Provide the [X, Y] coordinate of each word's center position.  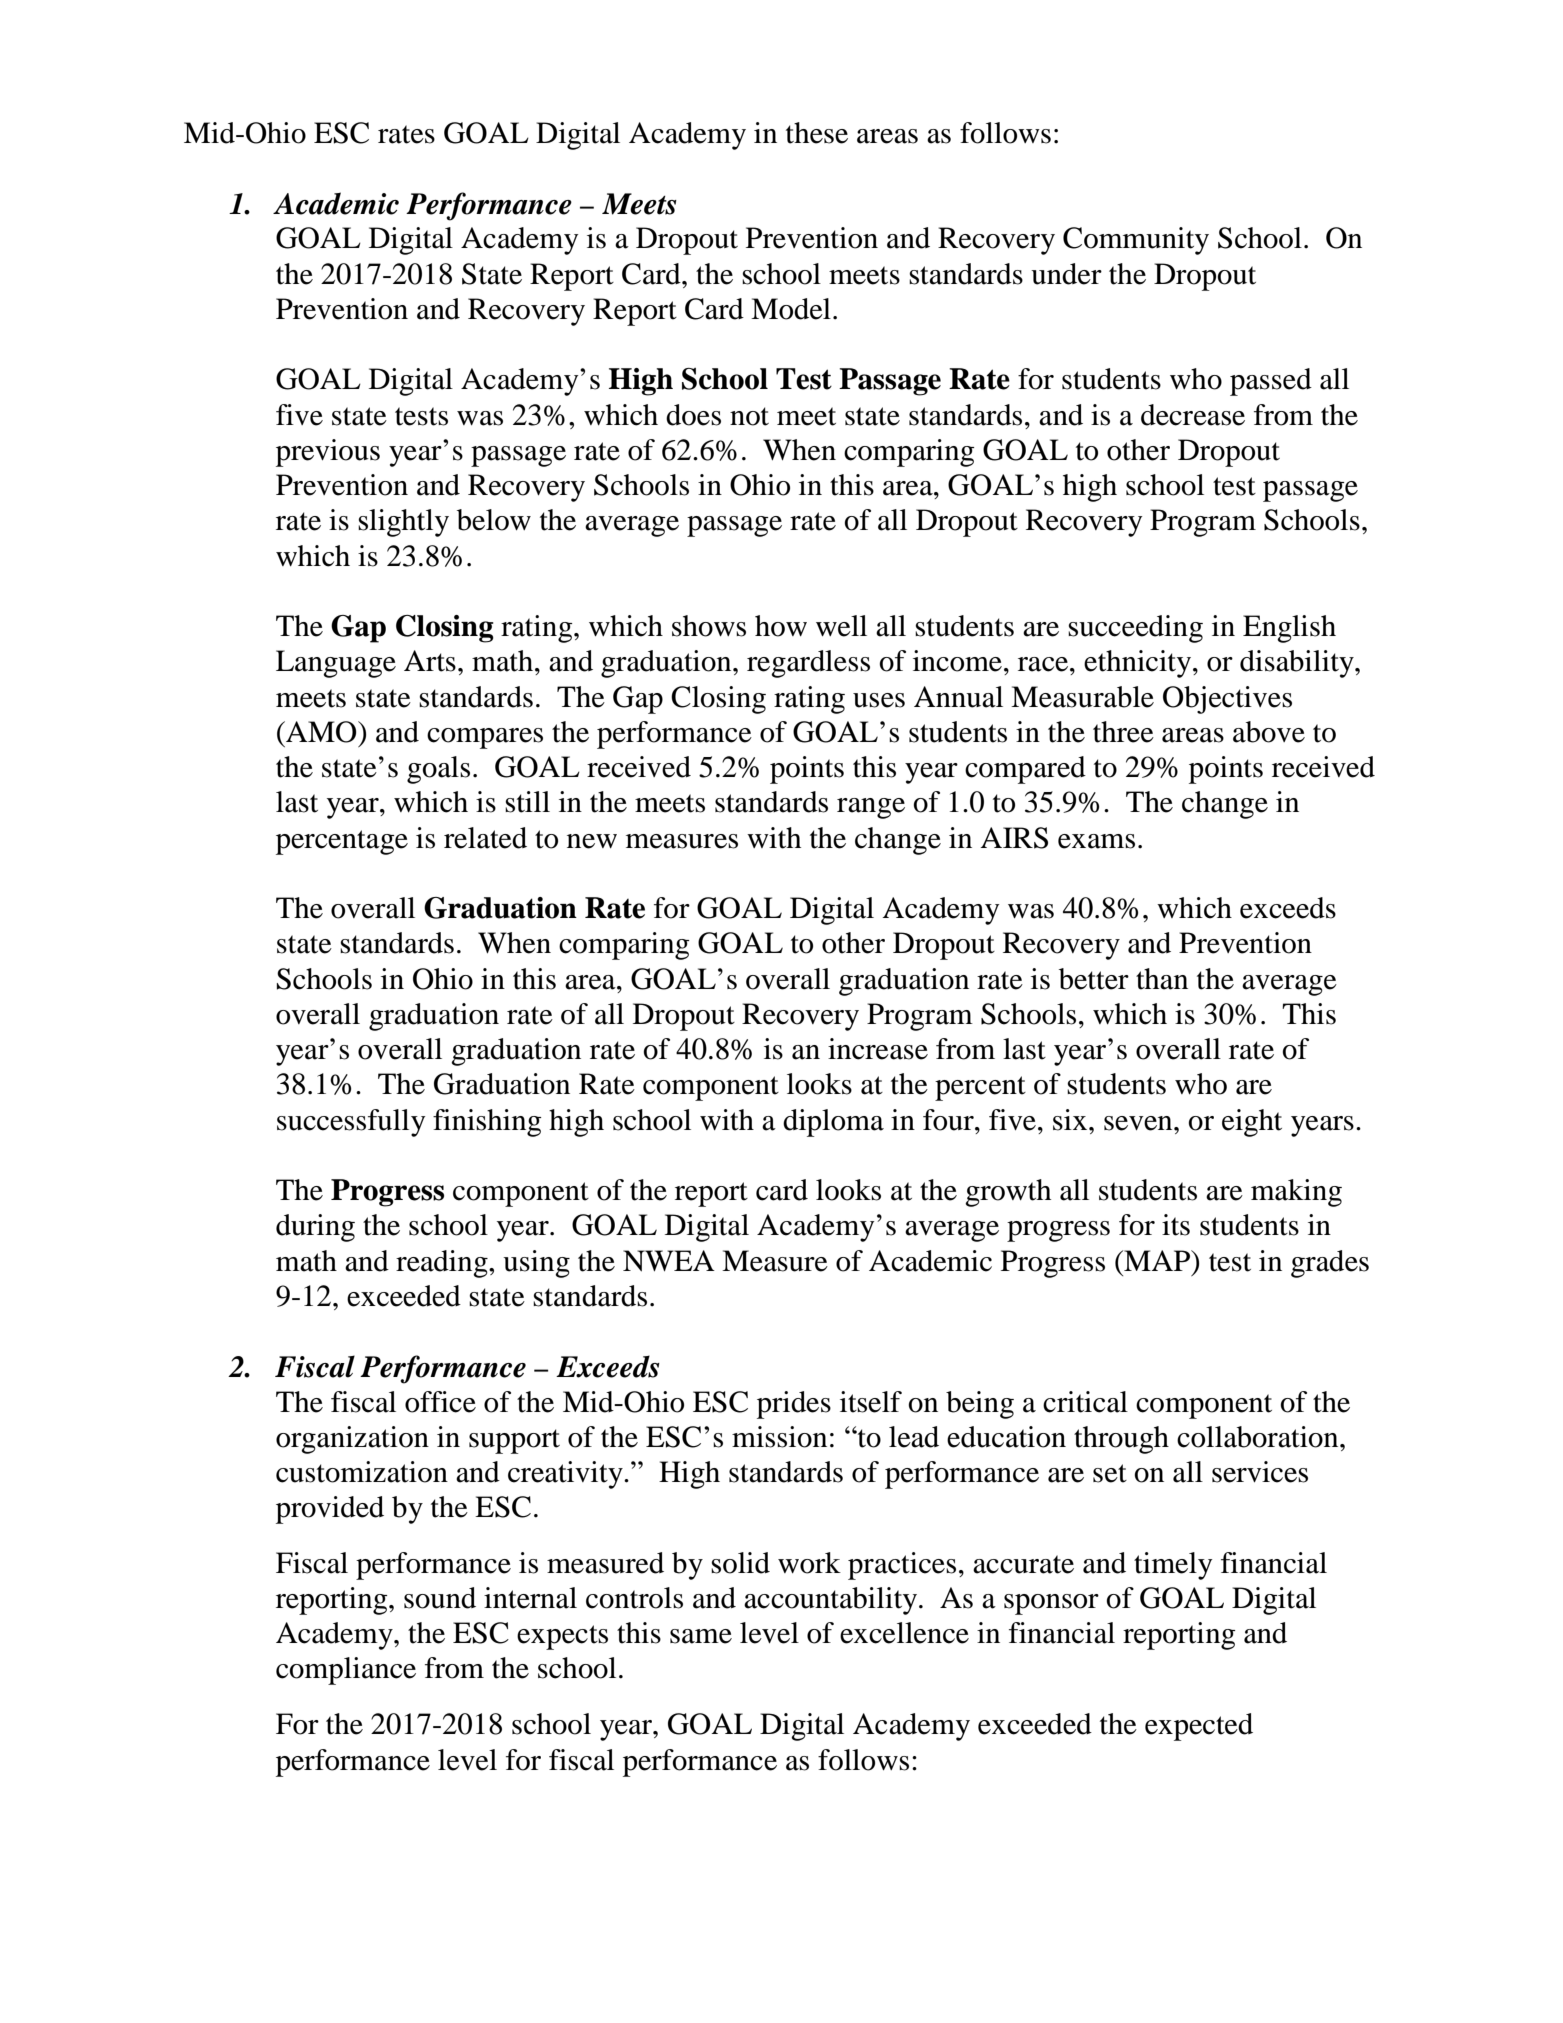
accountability [832, 1601]
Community [1136, 241]
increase [878, 1049]
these [817, 133]
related [485, 838]
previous [328, 453]
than [1162, 979]
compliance [346, 1671]
